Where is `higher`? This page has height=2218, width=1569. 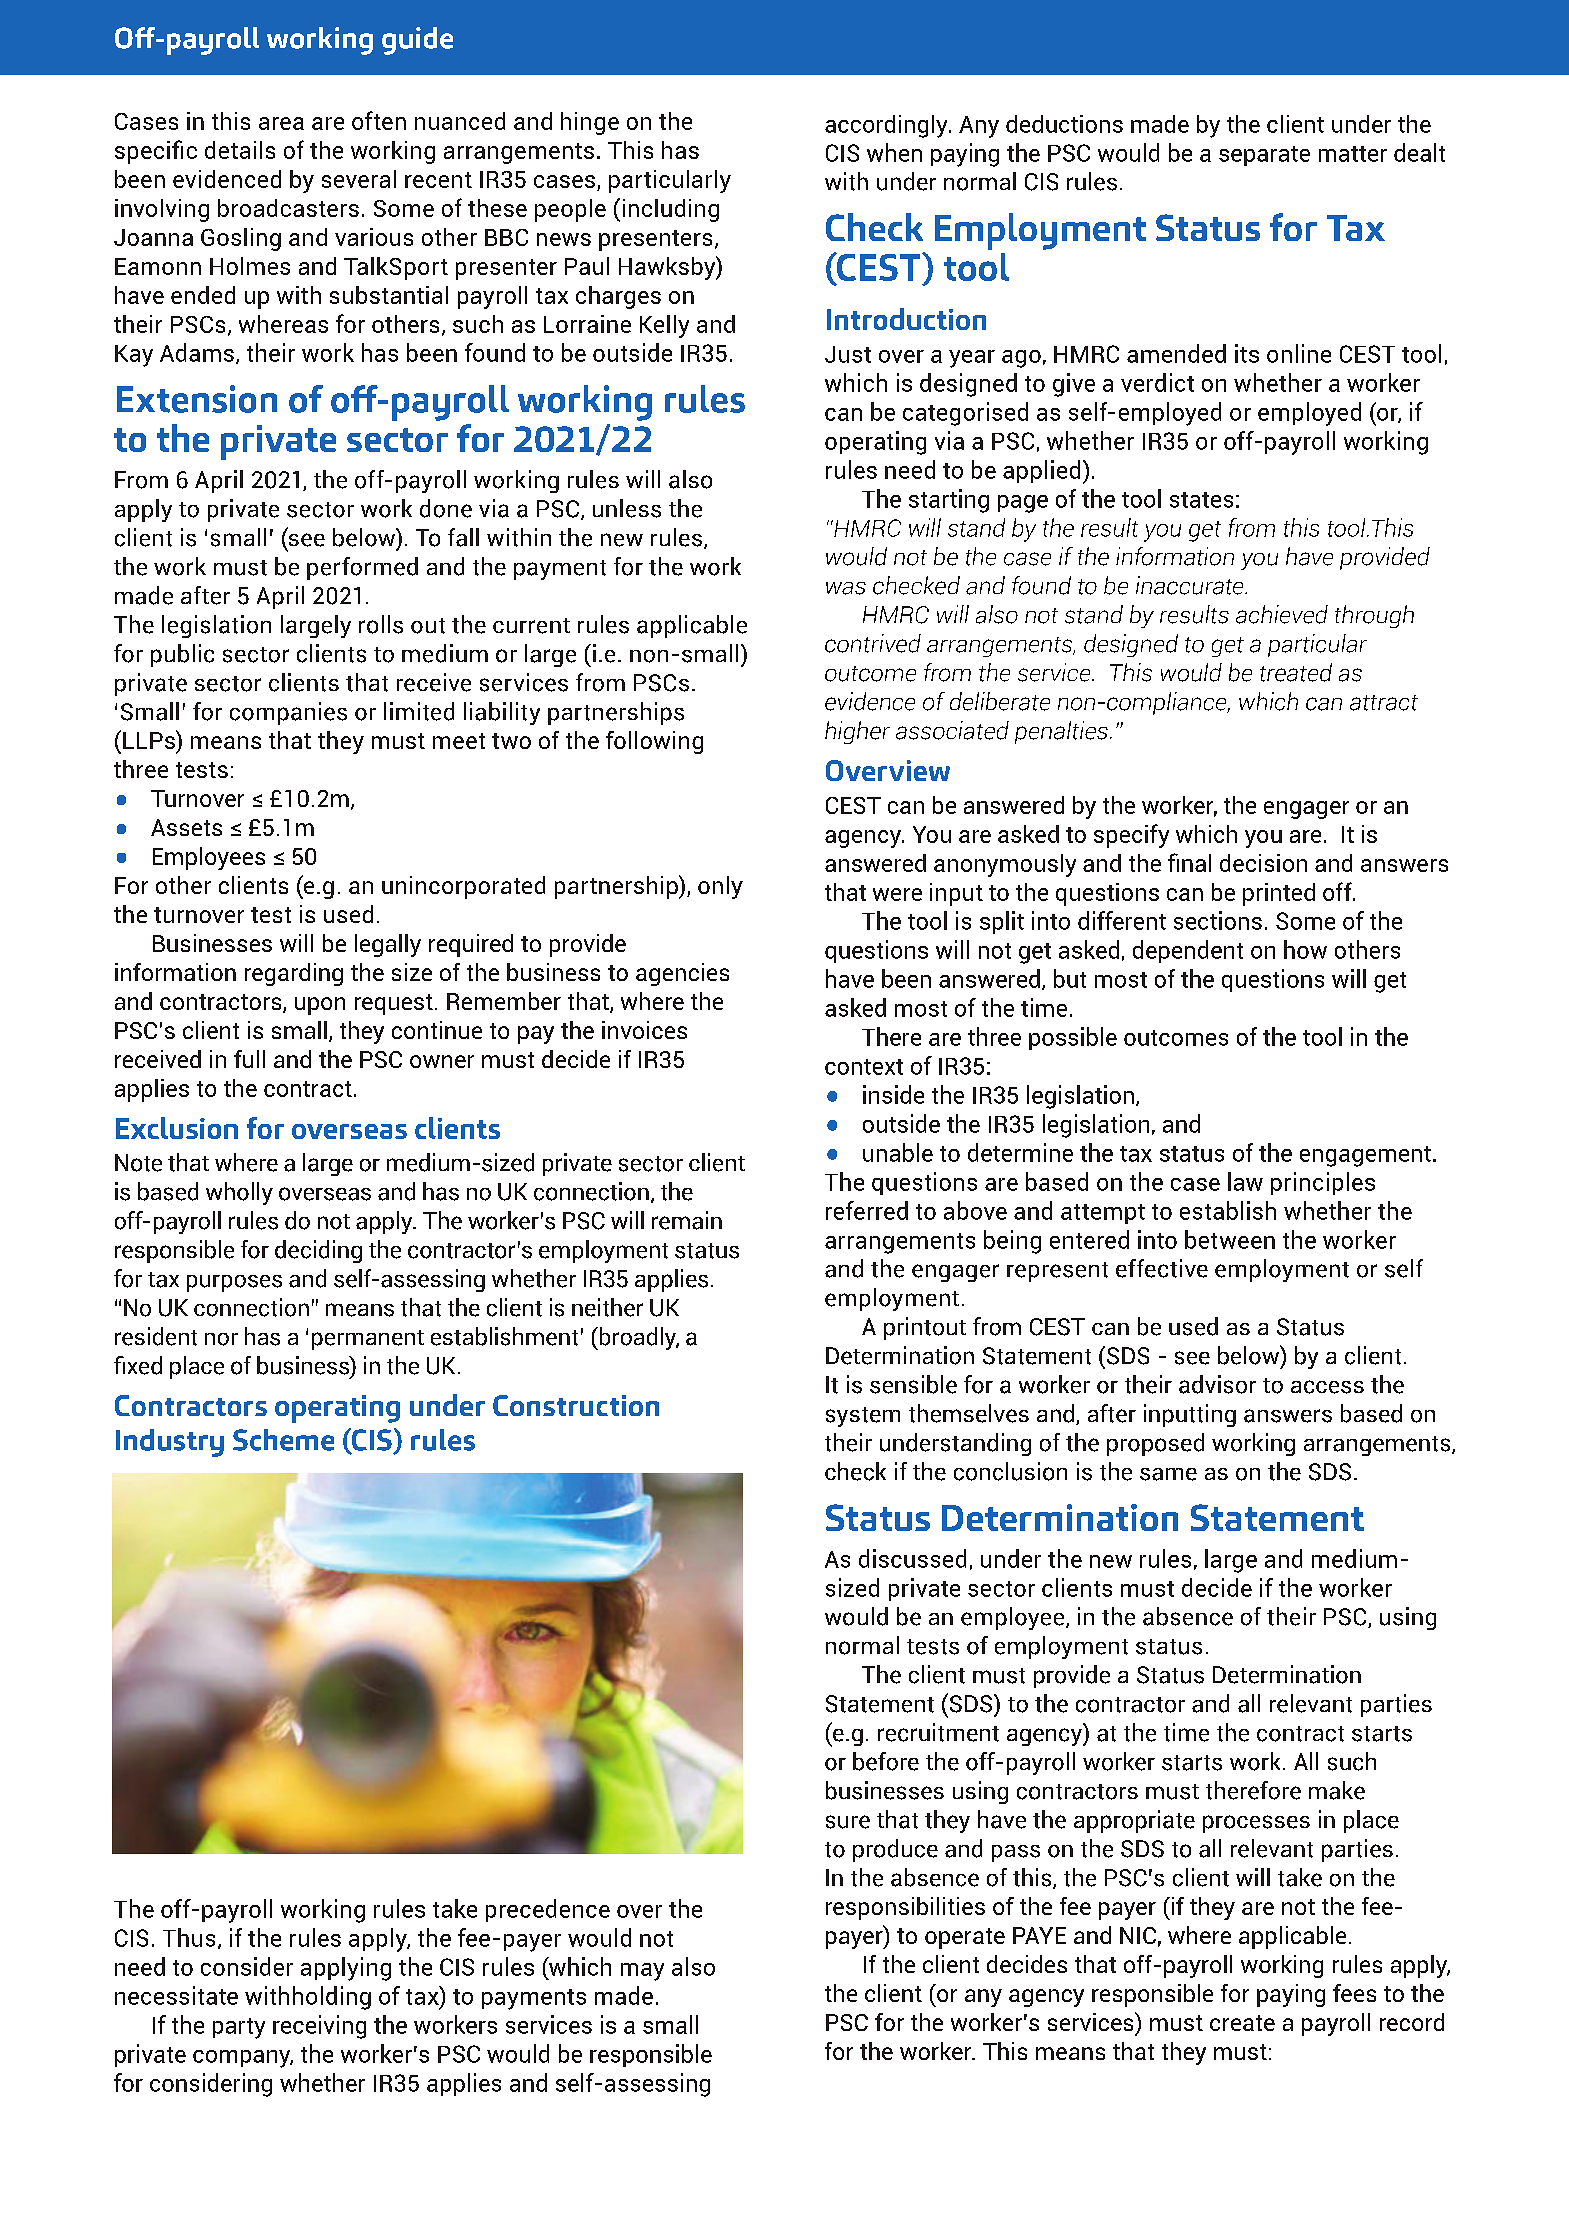 higher is located at coordinates (857, 732).
